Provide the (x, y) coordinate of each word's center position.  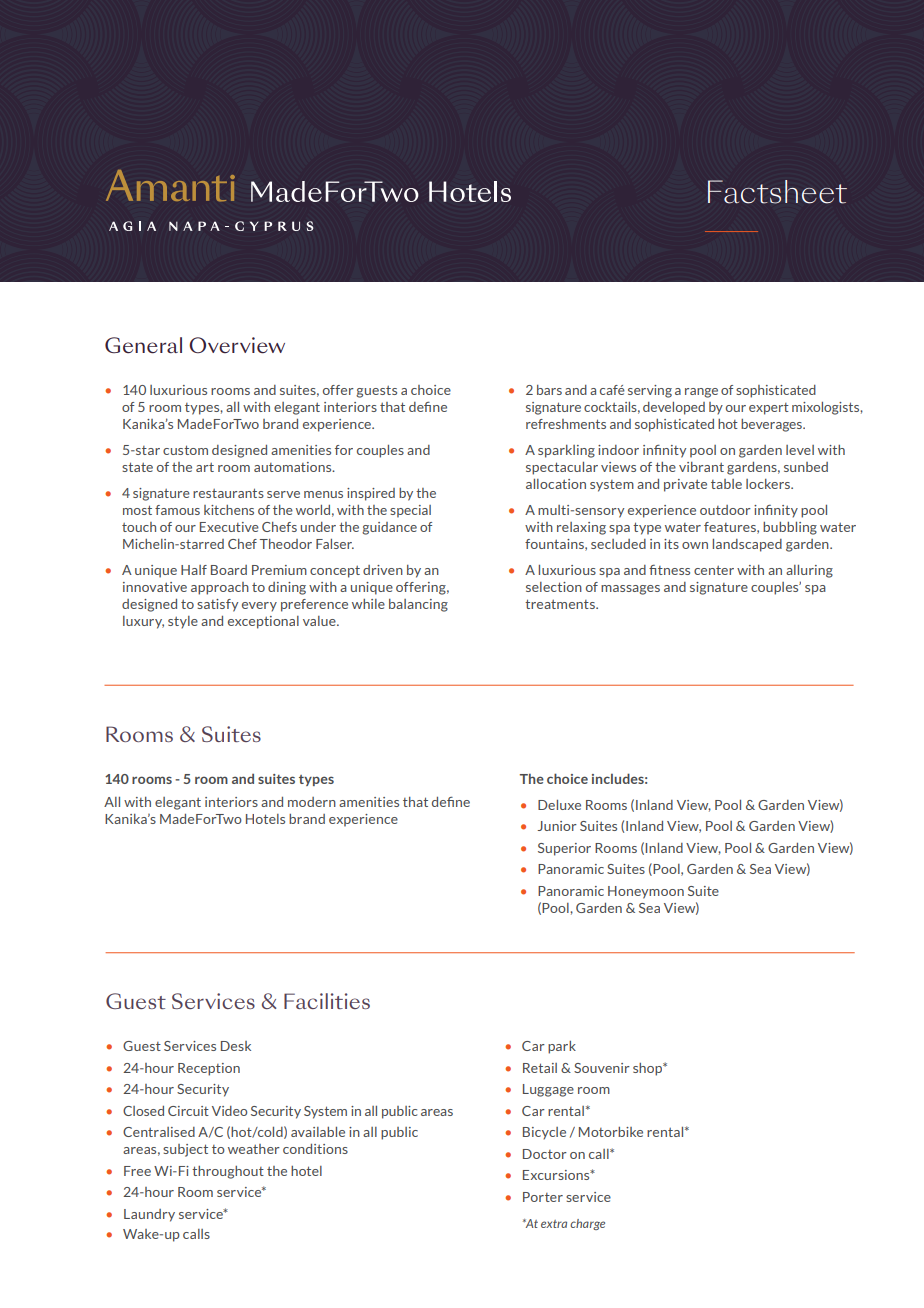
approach (220, 588)
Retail (540, 1068)
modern (312, 802)
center (714, 570)
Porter (543, 1197)
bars (549, 390)
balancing (418, 605)
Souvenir (602, 1068)
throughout (228, 1172)
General (143, 345)
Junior (557, 826)
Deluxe (559, 805)
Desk (236, 1046)
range (701, 393)
